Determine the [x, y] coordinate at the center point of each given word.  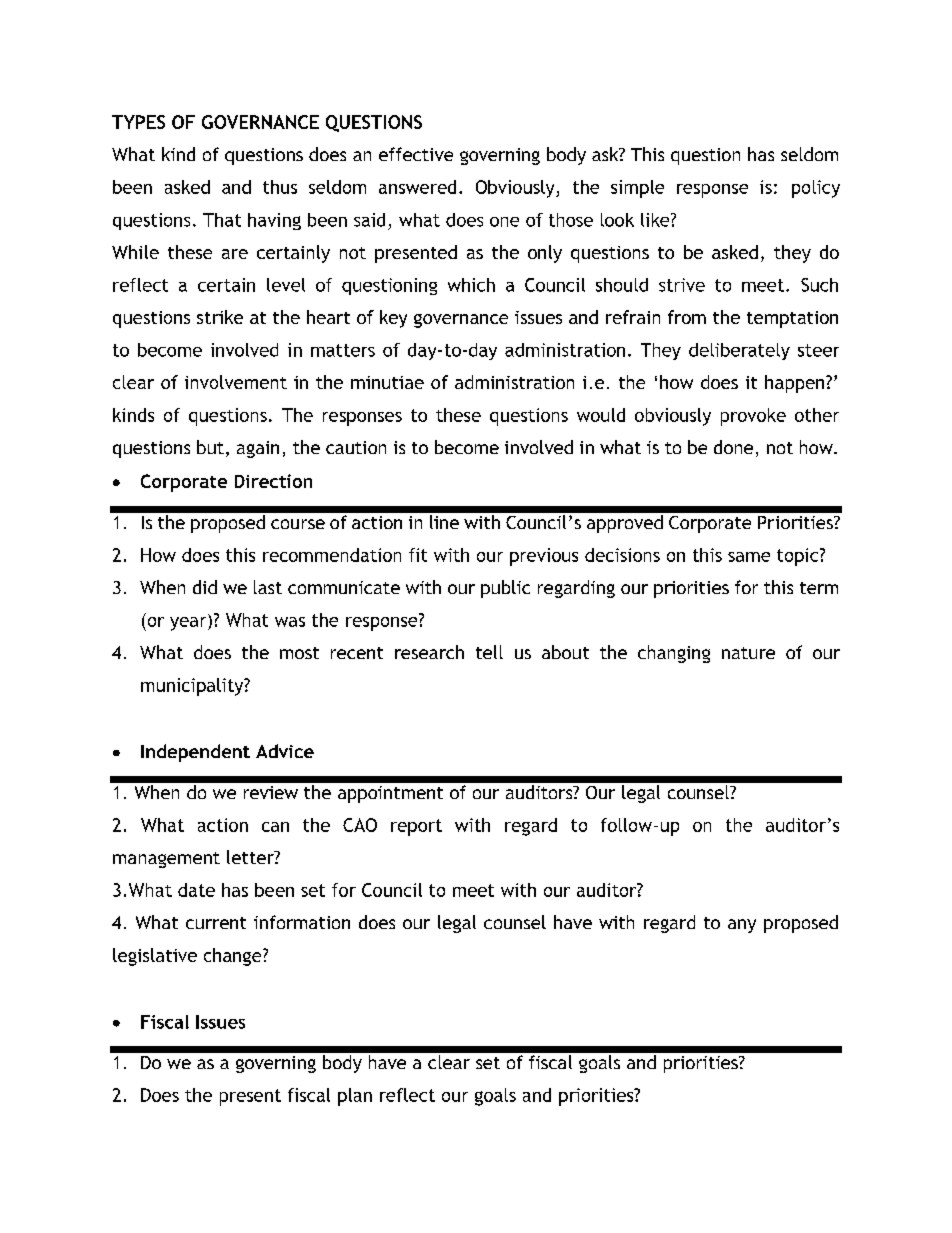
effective [416, 154]
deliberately [739, 351]
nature [748, 653]
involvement [236, 382]
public [505, 589]
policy [816, 189]
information [302, 922]
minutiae [387, 382]
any [742, 926]
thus [280, 187]
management [166, 860]
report [416, 827]
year [189, 622]
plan [355, 1097]
